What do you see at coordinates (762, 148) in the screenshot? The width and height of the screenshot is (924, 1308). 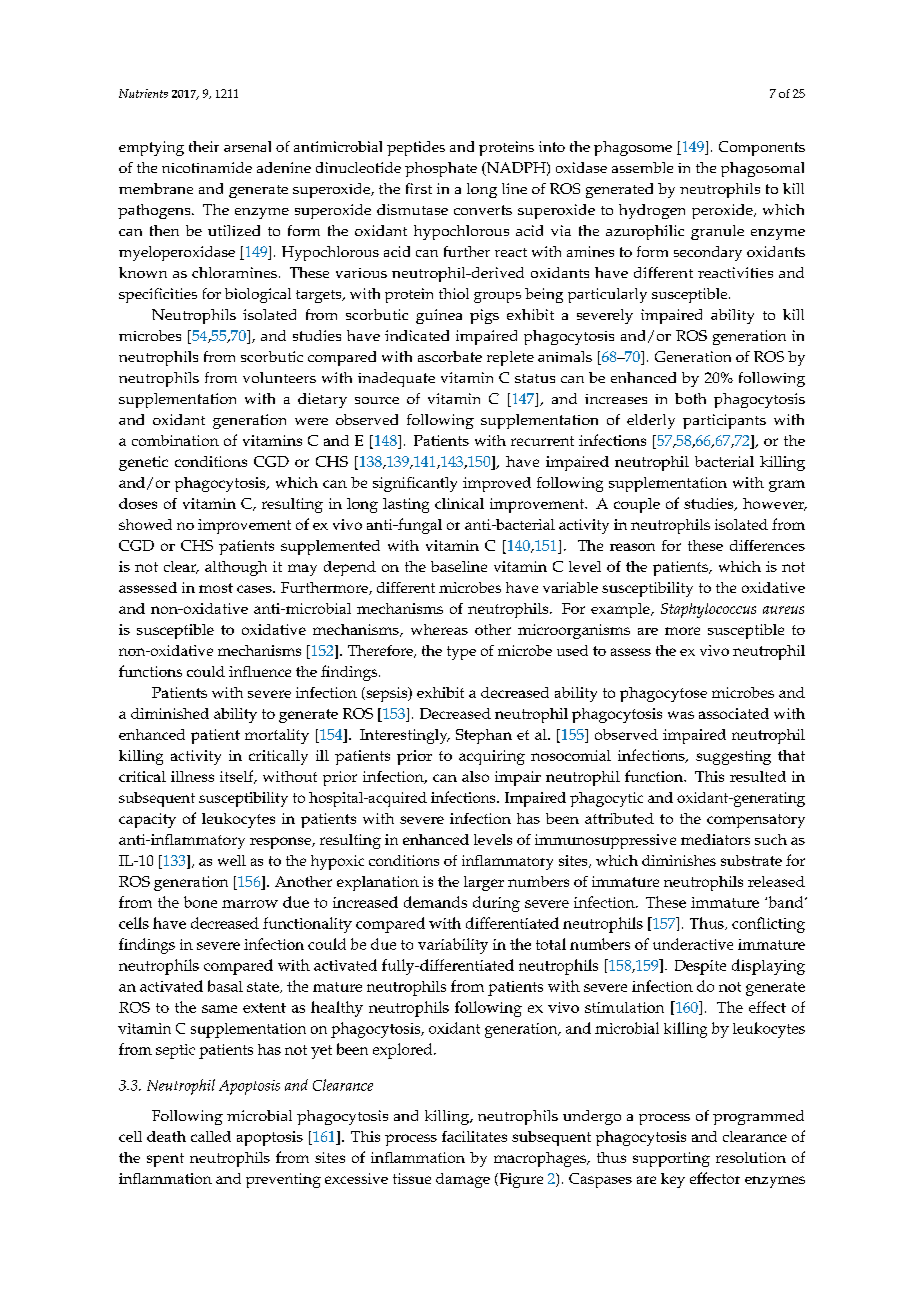 I see `Components` at bounding box center [762, 148].
